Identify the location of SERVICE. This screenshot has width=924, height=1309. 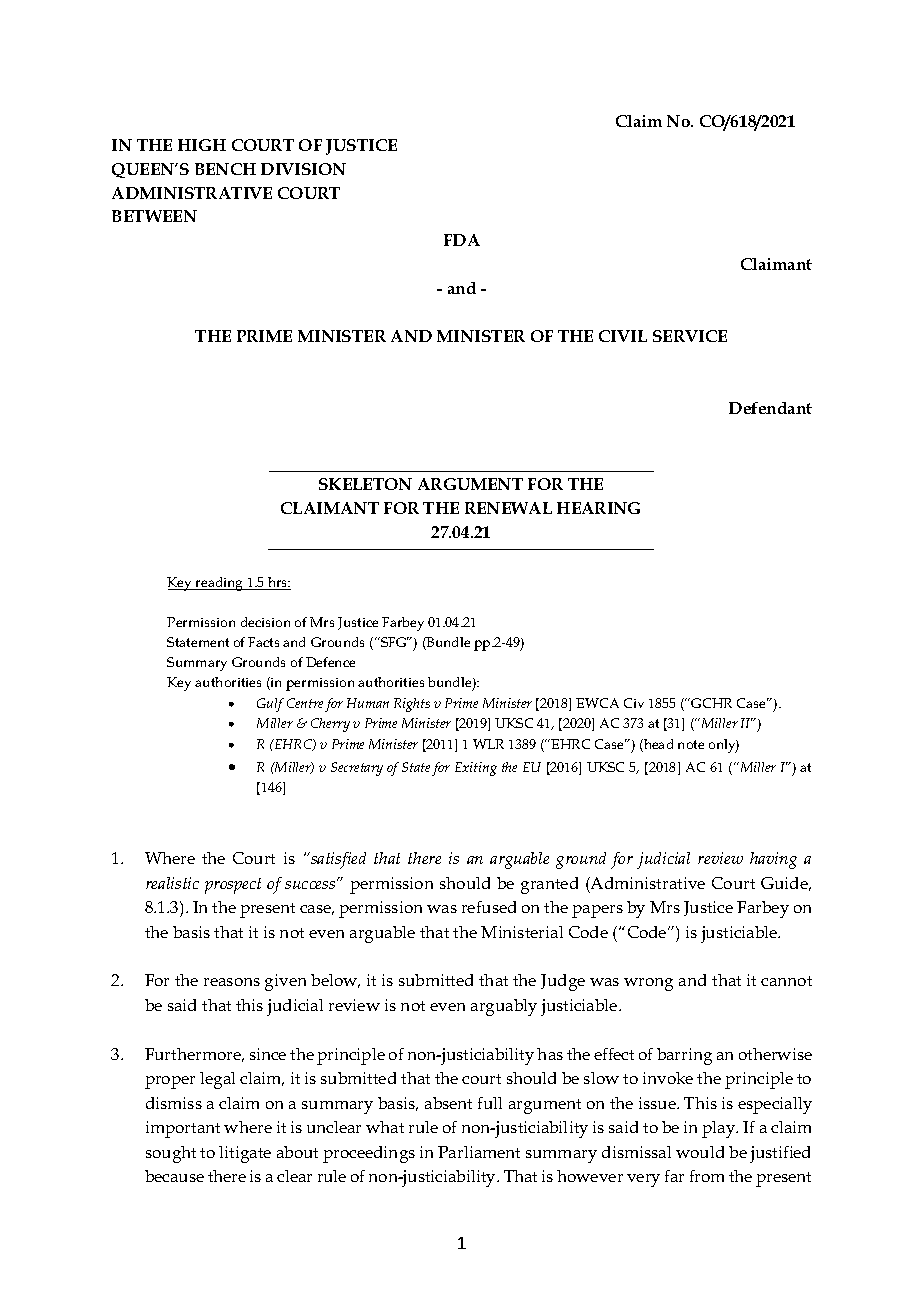
(690, 336).
